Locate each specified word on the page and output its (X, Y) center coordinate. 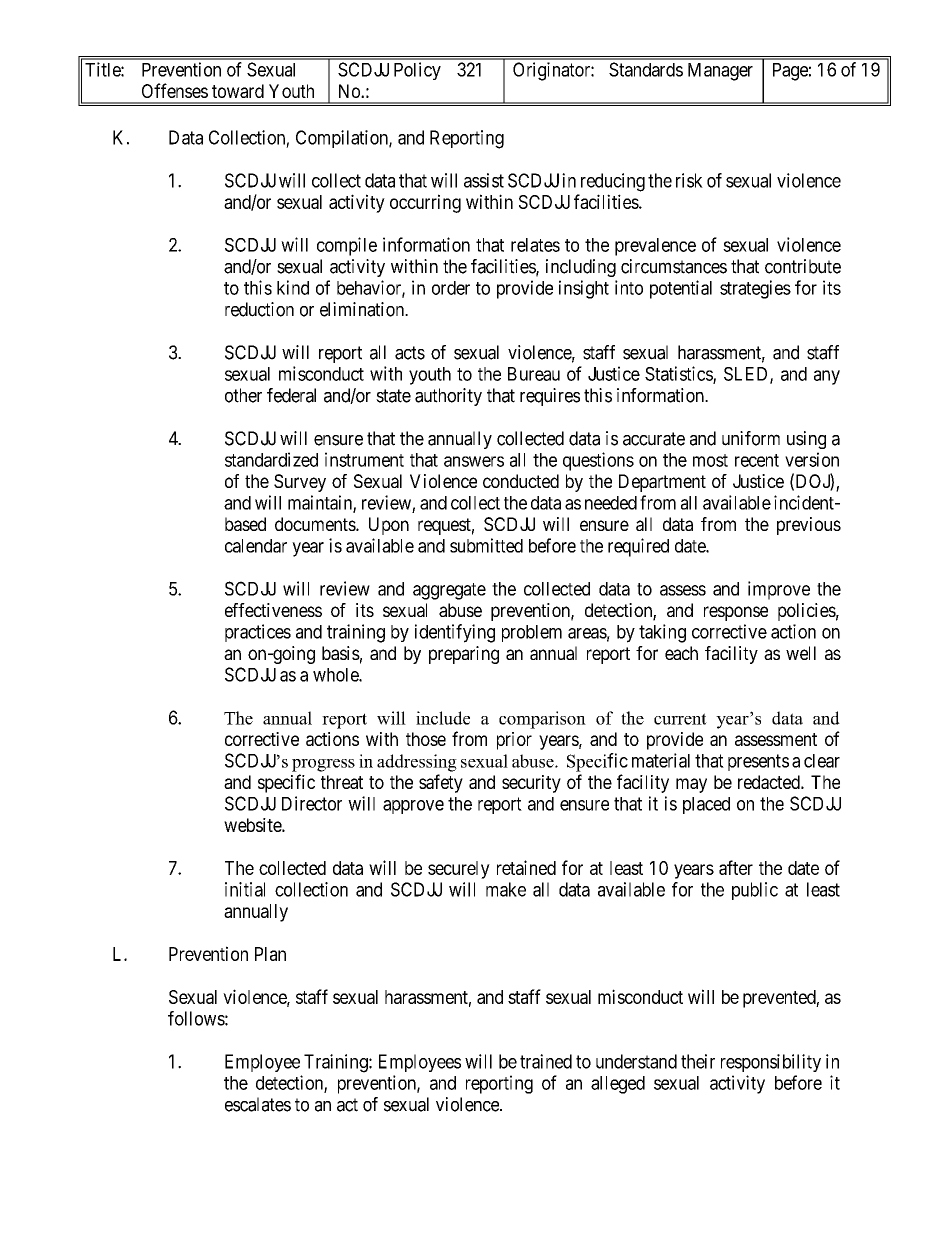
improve (779, 590)
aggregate (449, 591)
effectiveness (273, 610)
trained (546, 1061)
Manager (720, 72)
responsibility (771, 1063)
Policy (417, 71)
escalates (258, 1104)
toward (238, 91)
